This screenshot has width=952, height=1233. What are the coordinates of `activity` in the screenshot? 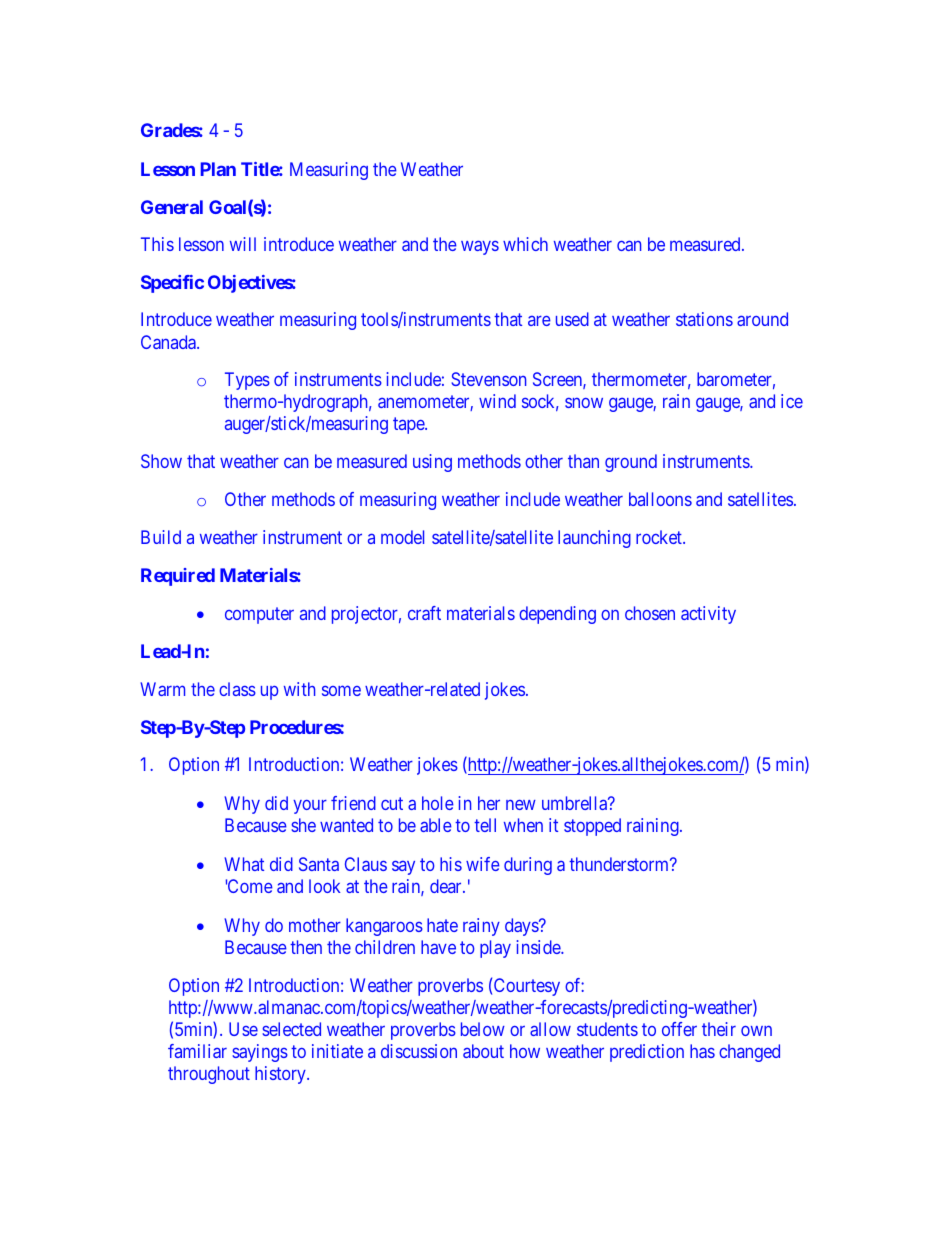 It's located at (708, 615).
